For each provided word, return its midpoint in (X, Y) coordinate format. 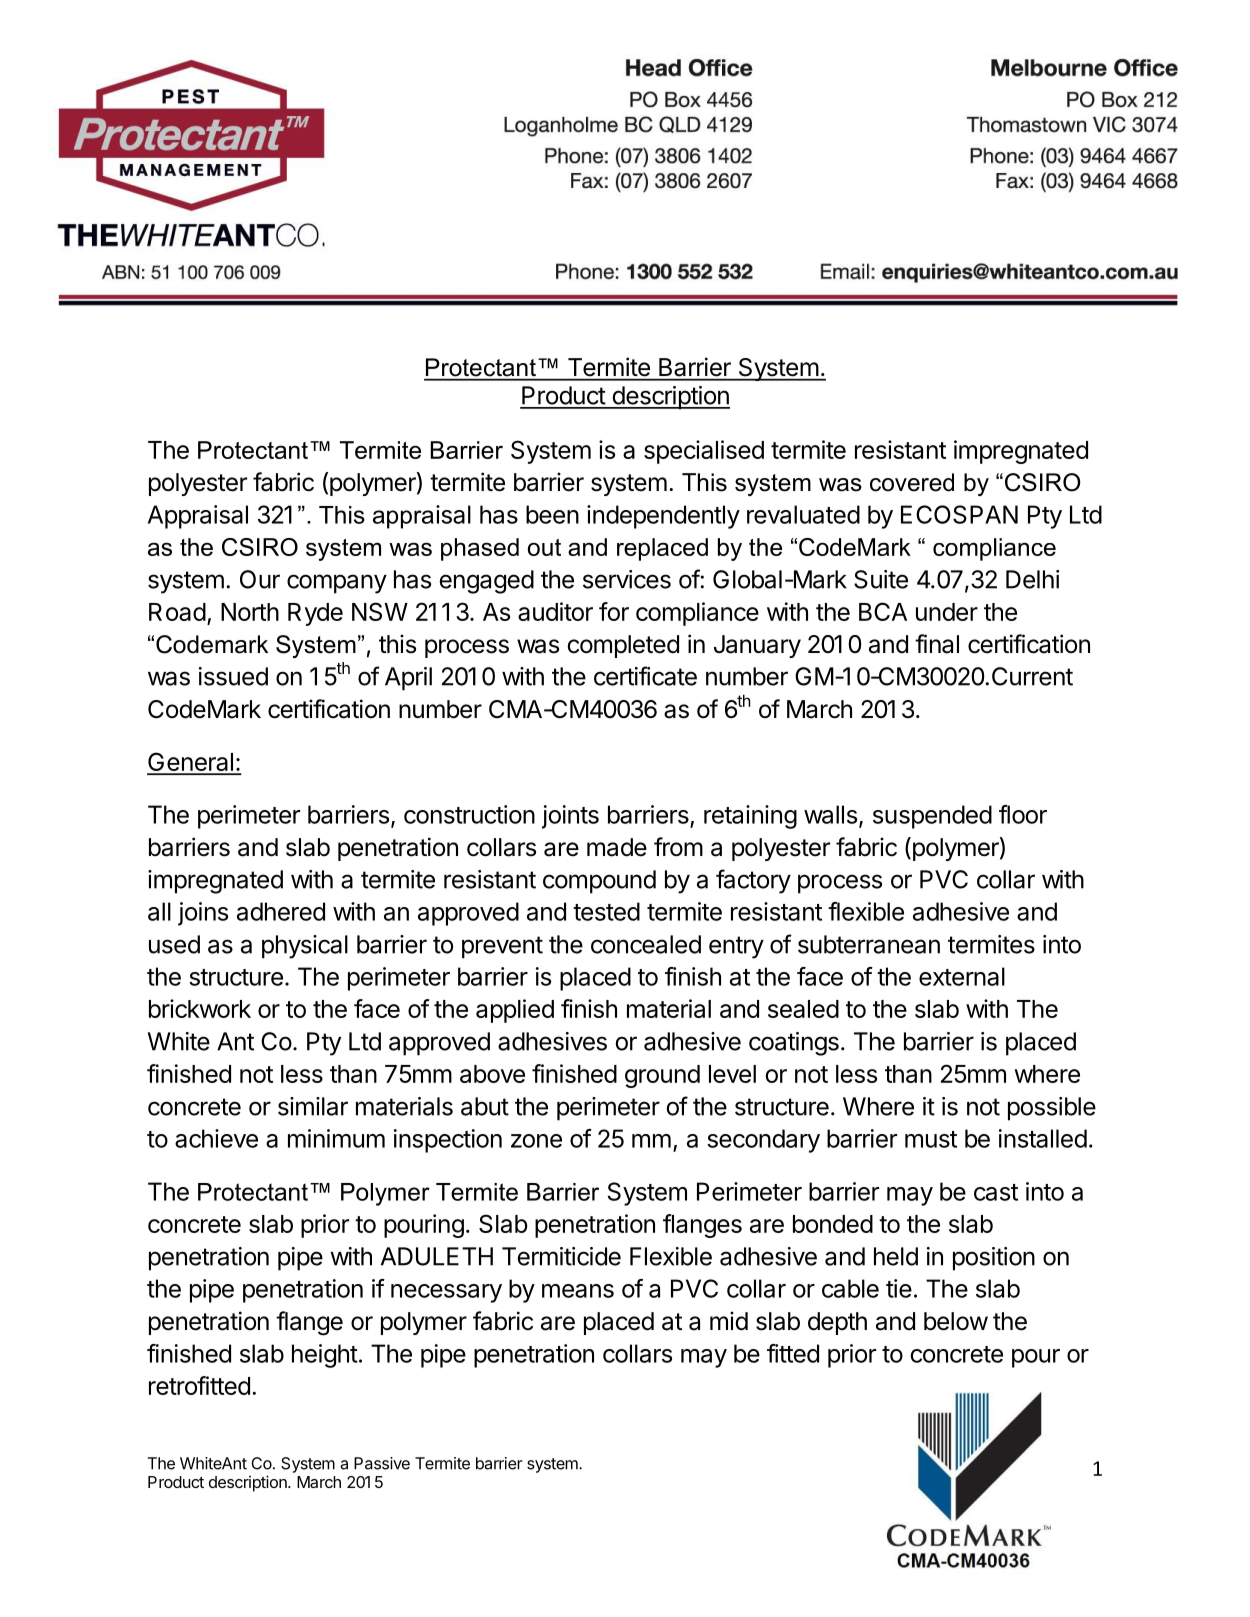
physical (305, 947)
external (962, 976)
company (337, 584)
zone (536, 1141)
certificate (645, 676)
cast (996, 1192)
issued (233, 676)
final (937, 644)
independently (663, 517)
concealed (646, 944)
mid (729, 1321)
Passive (382, 1463)
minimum (336, 1138)
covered (912, 482)
